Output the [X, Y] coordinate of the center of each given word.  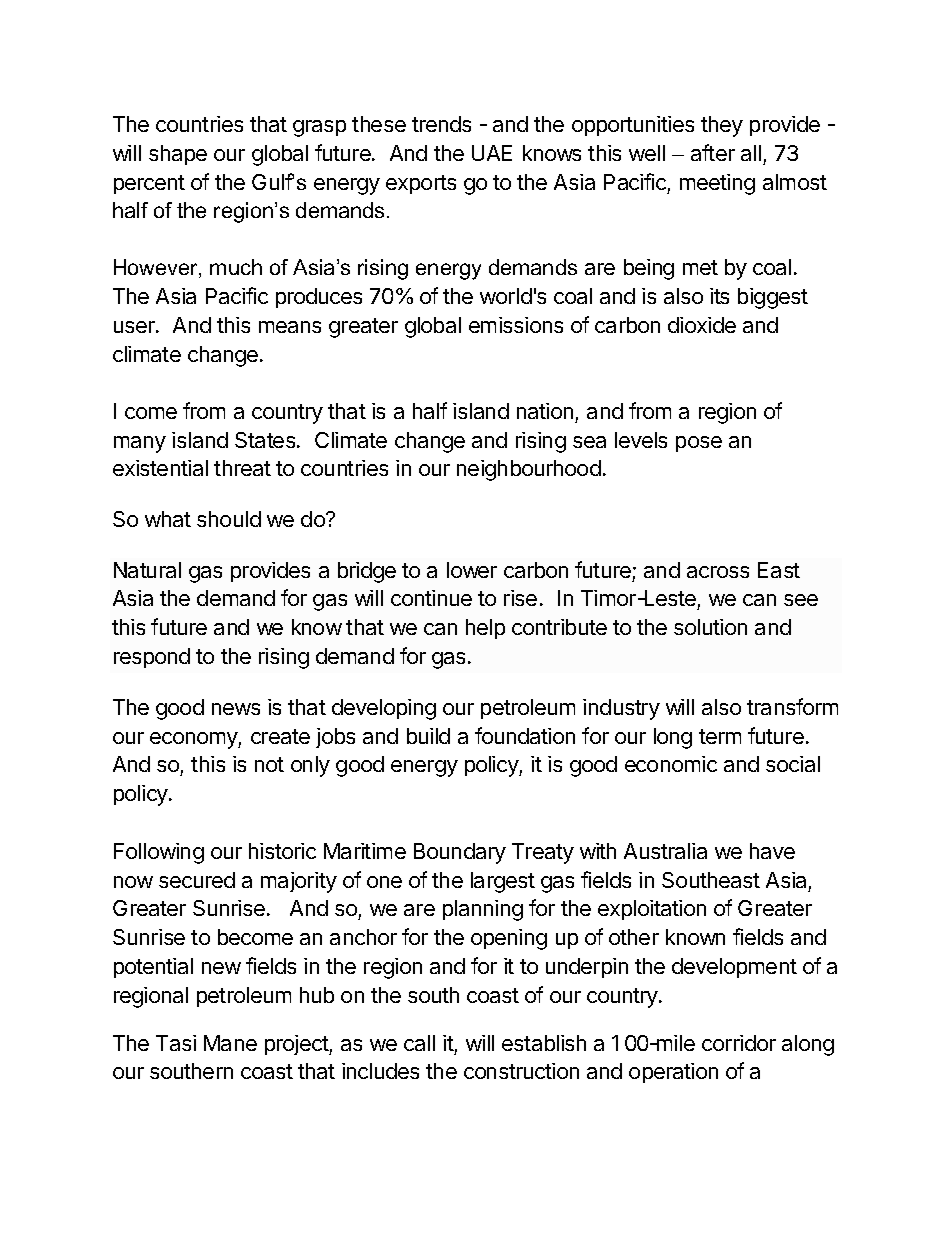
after [713, 152]
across [718, 572]
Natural [147, 570]
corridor [739, 1043]
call [419, 1043]
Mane [230, 1043]
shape [178, 155]
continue [431, 598]
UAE [492, 153]
